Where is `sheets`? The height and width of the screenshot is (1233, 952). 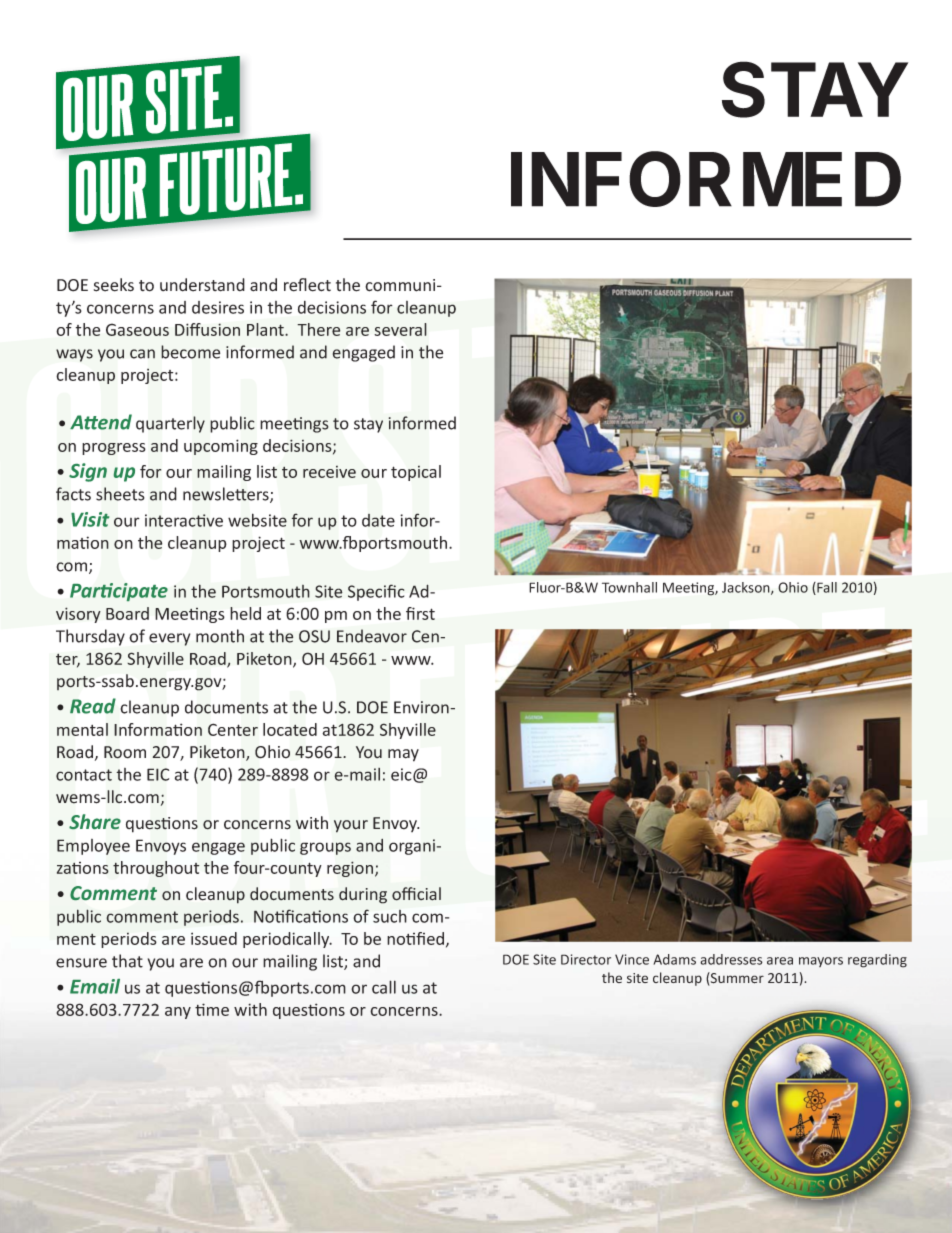 sheets is located at coordinates (120, 494).
